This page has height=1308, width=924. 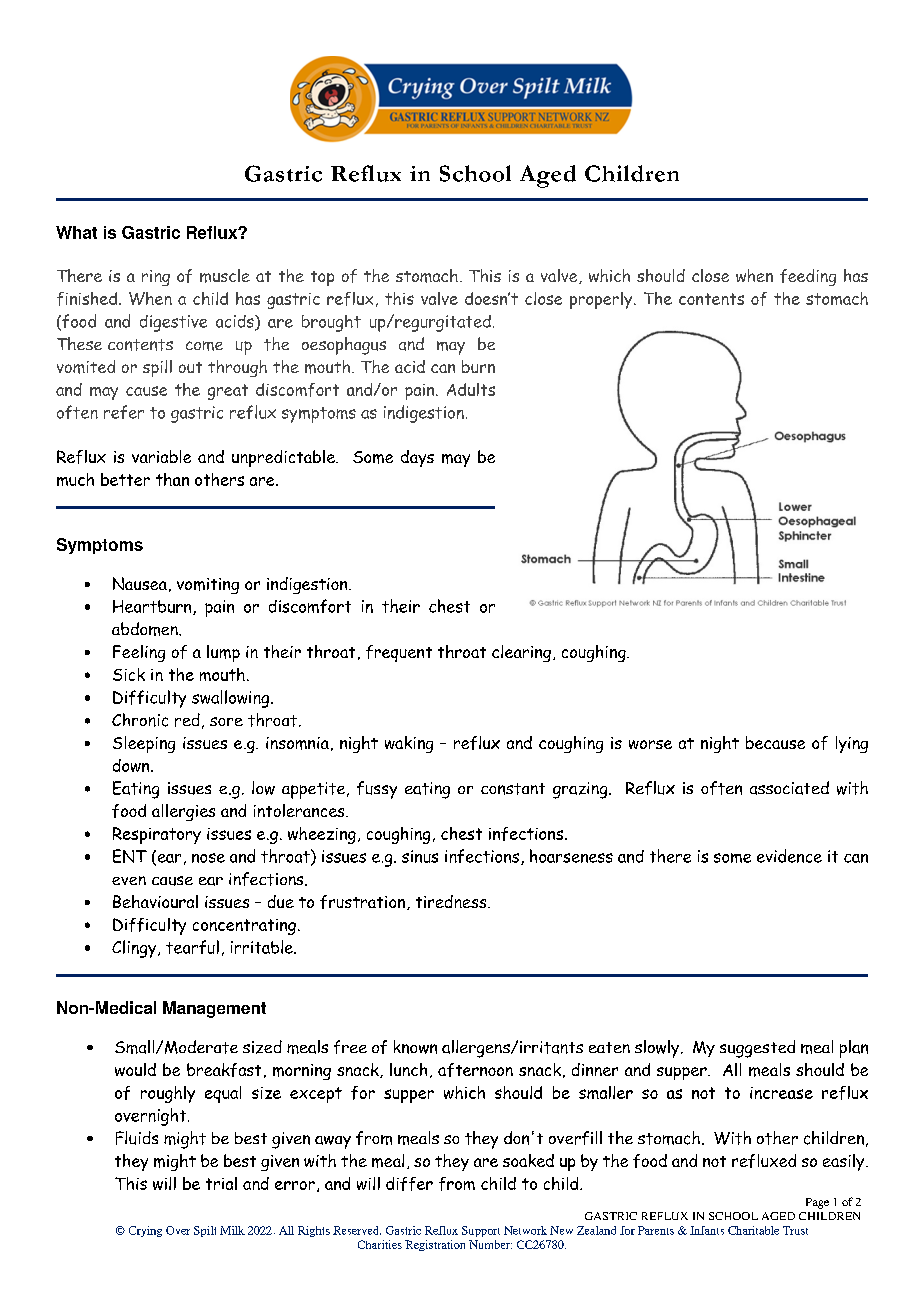 I want to click on Charitable, so click(x=753, y=1230).
